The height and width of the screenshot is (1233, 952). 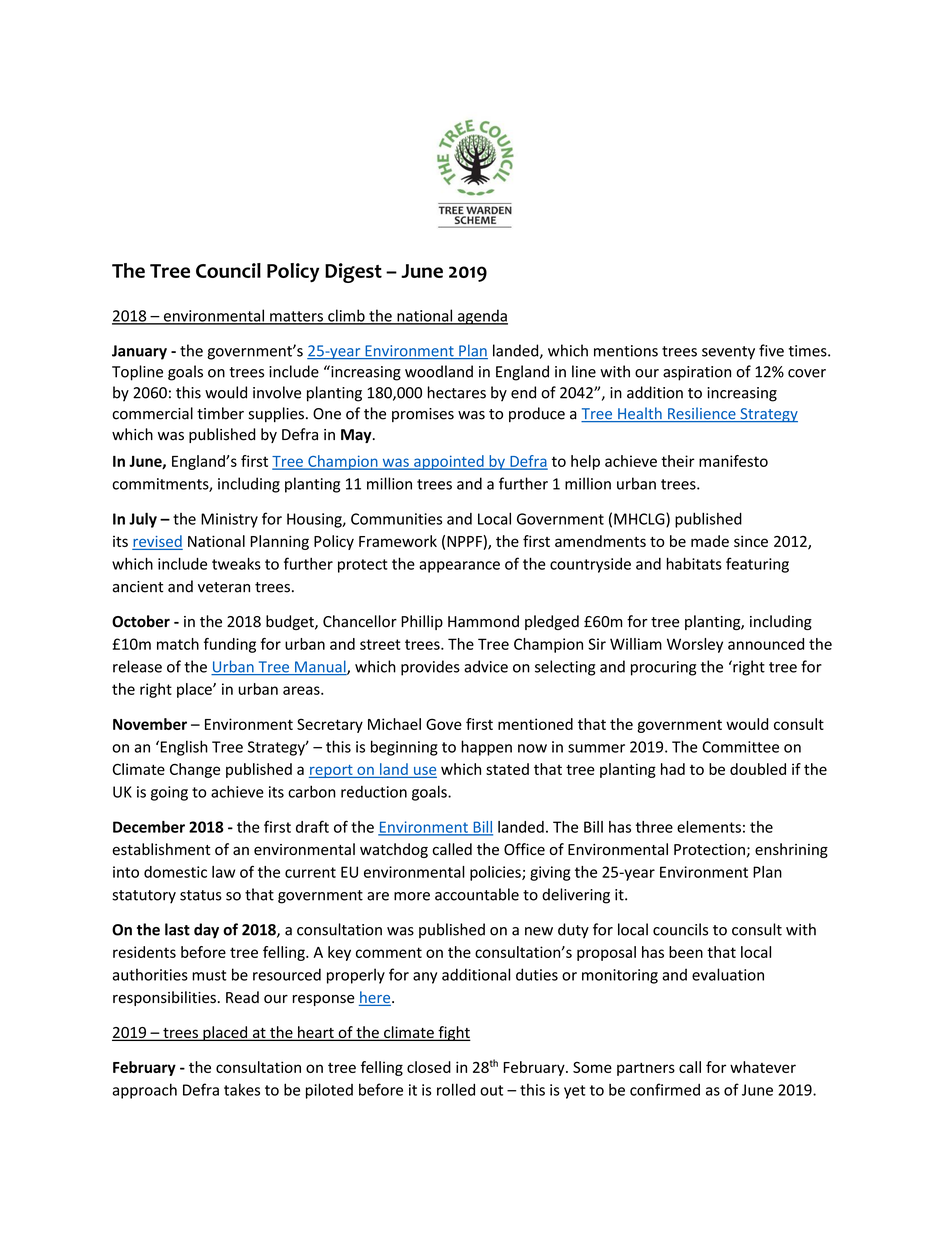 What do you see at coordinates (242, 1089) in the screenshot?
I see `takes` at bounding box center [242, 1089].
